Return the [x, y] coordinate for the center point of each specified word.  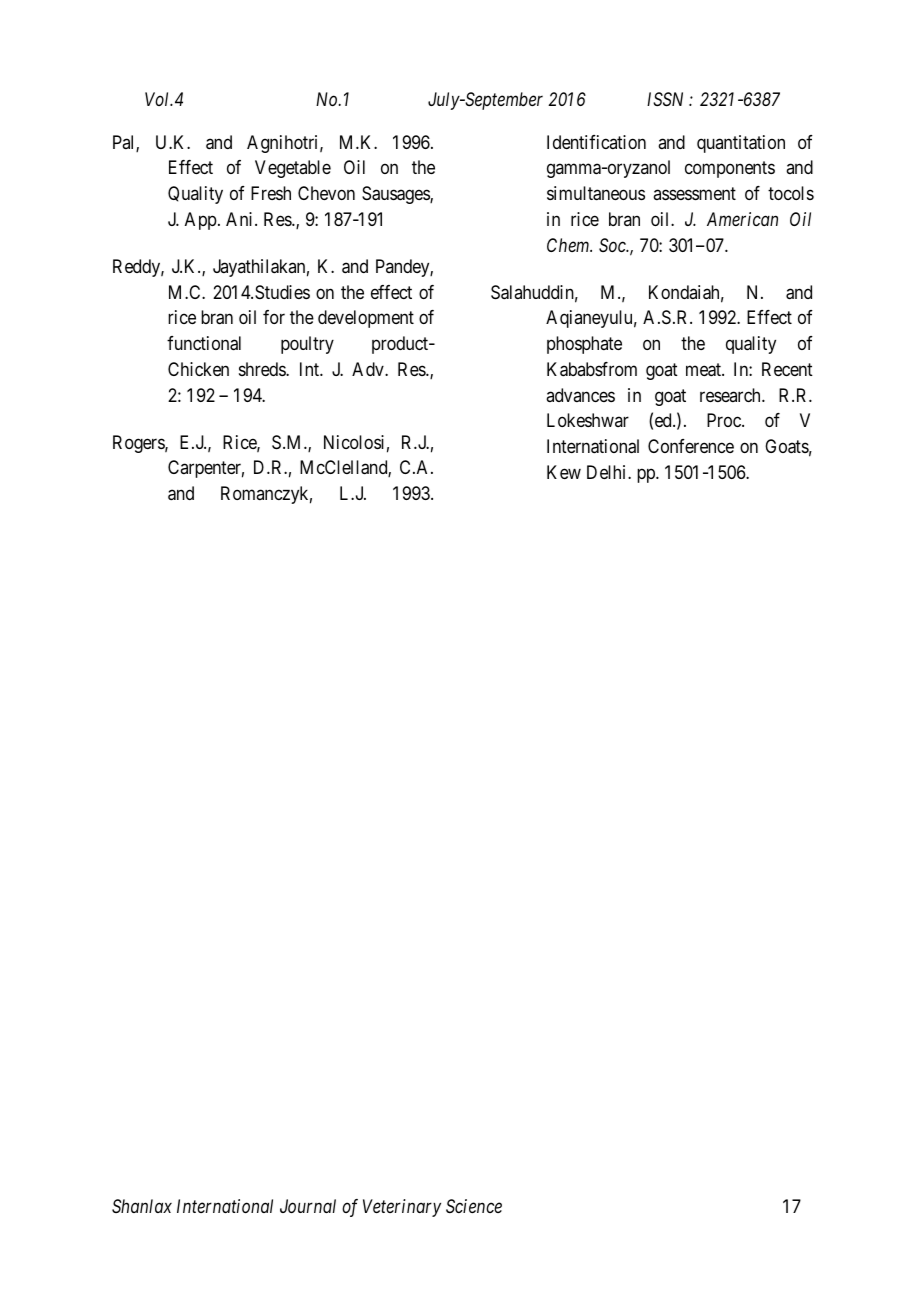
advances [580, 395]
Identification [596, 142]
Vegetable [293, 169]
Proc [725, 420]
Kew [564, 472]
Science [474, 1206]
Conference [691, 446]
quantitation [741, 144]
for [274, 317]
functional [204, 343]
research [731, 395]
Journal [308, 1206]
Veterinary [402, 1208]
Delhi [608, 472]
